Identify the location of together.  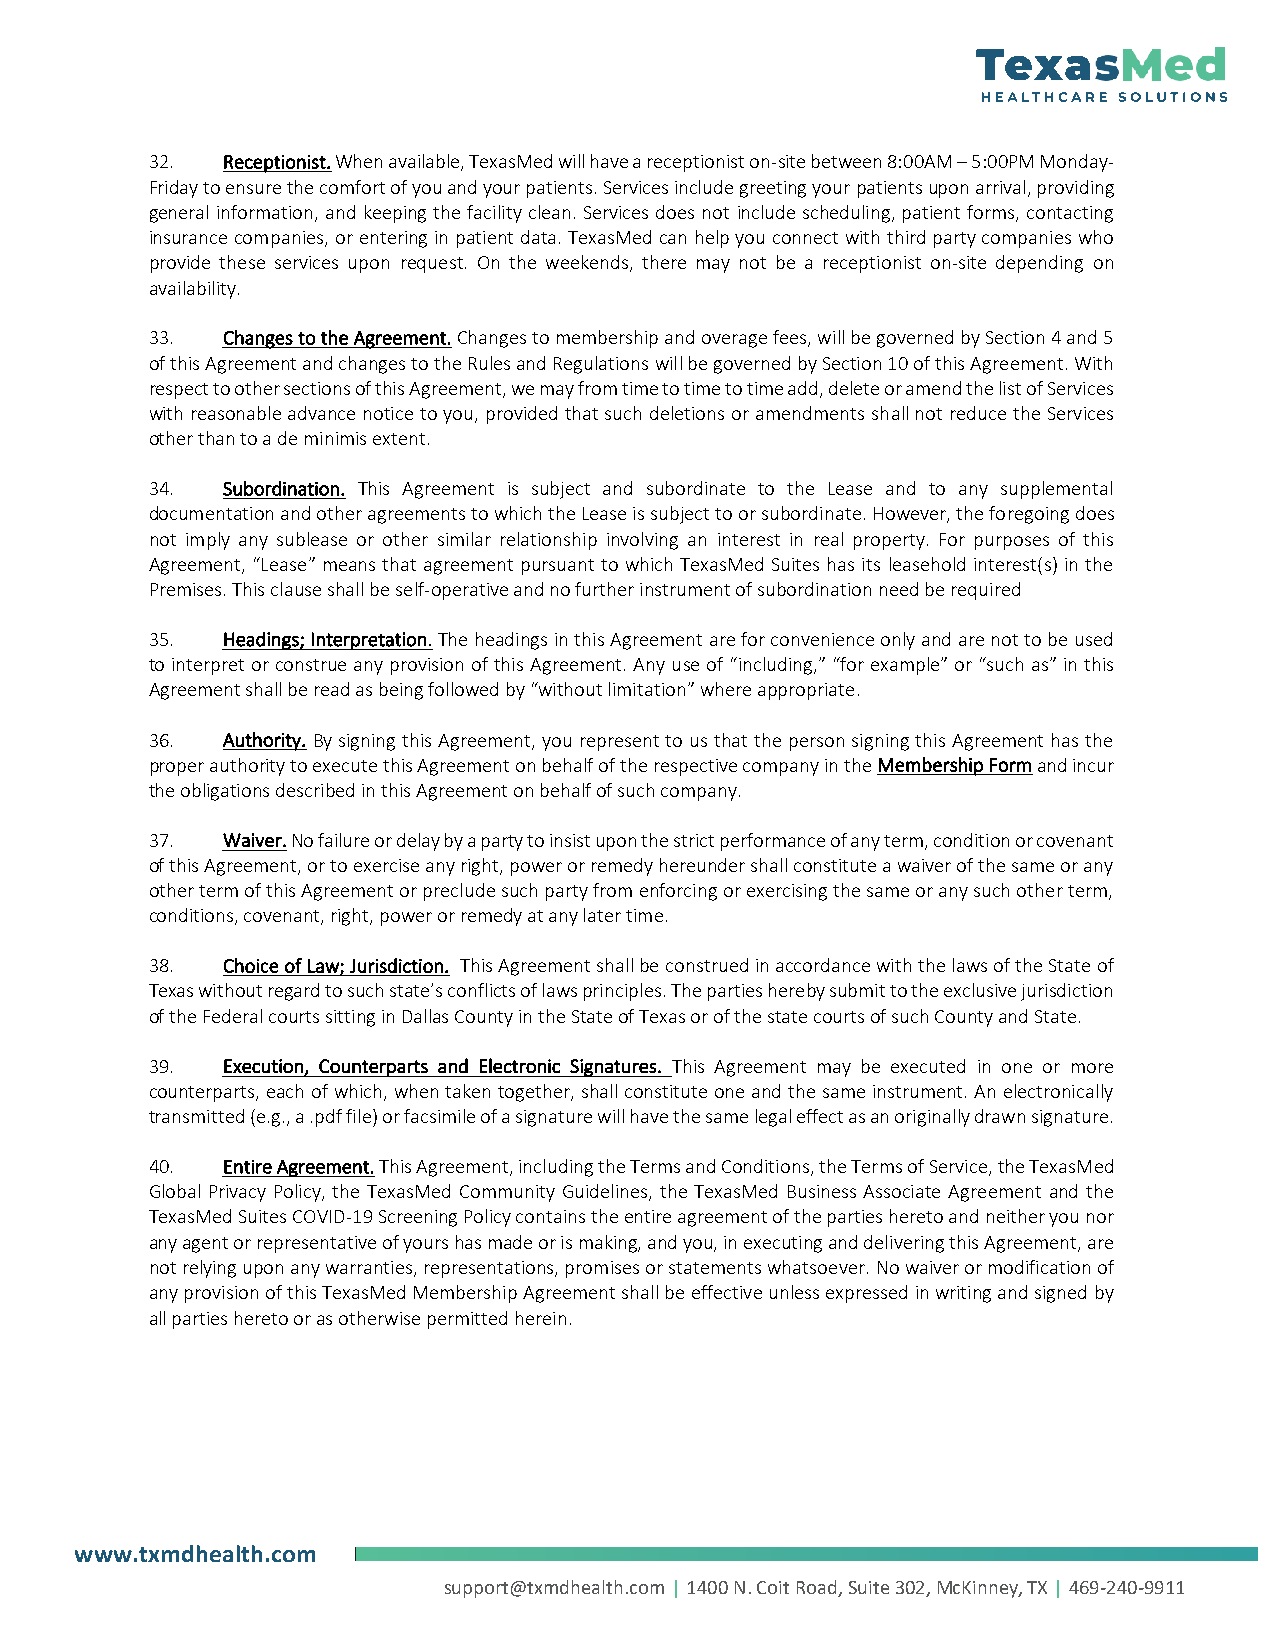
(535, 1093).
